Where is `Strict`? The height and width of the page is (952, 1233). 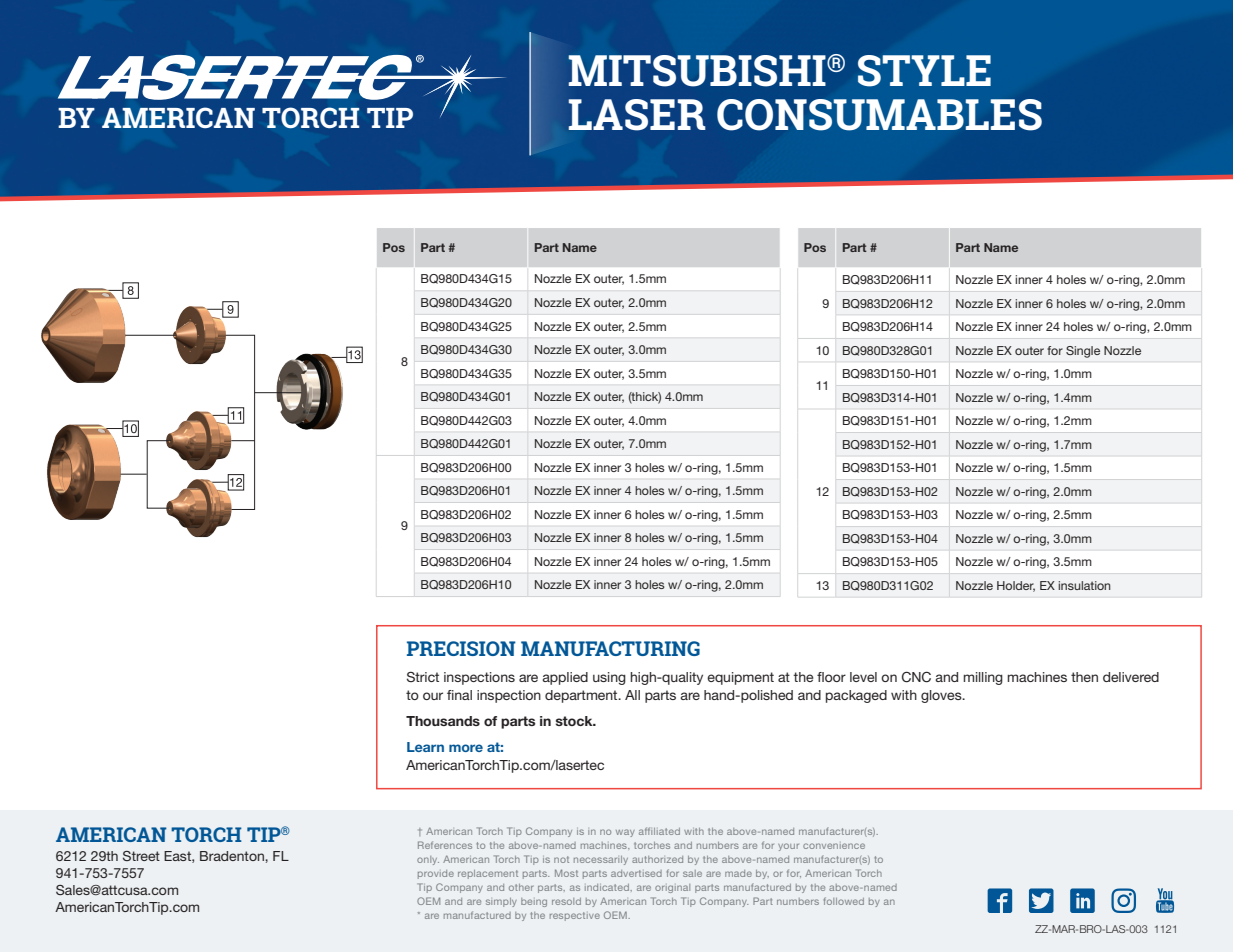
Strict is located at coordinates (423, 677).
